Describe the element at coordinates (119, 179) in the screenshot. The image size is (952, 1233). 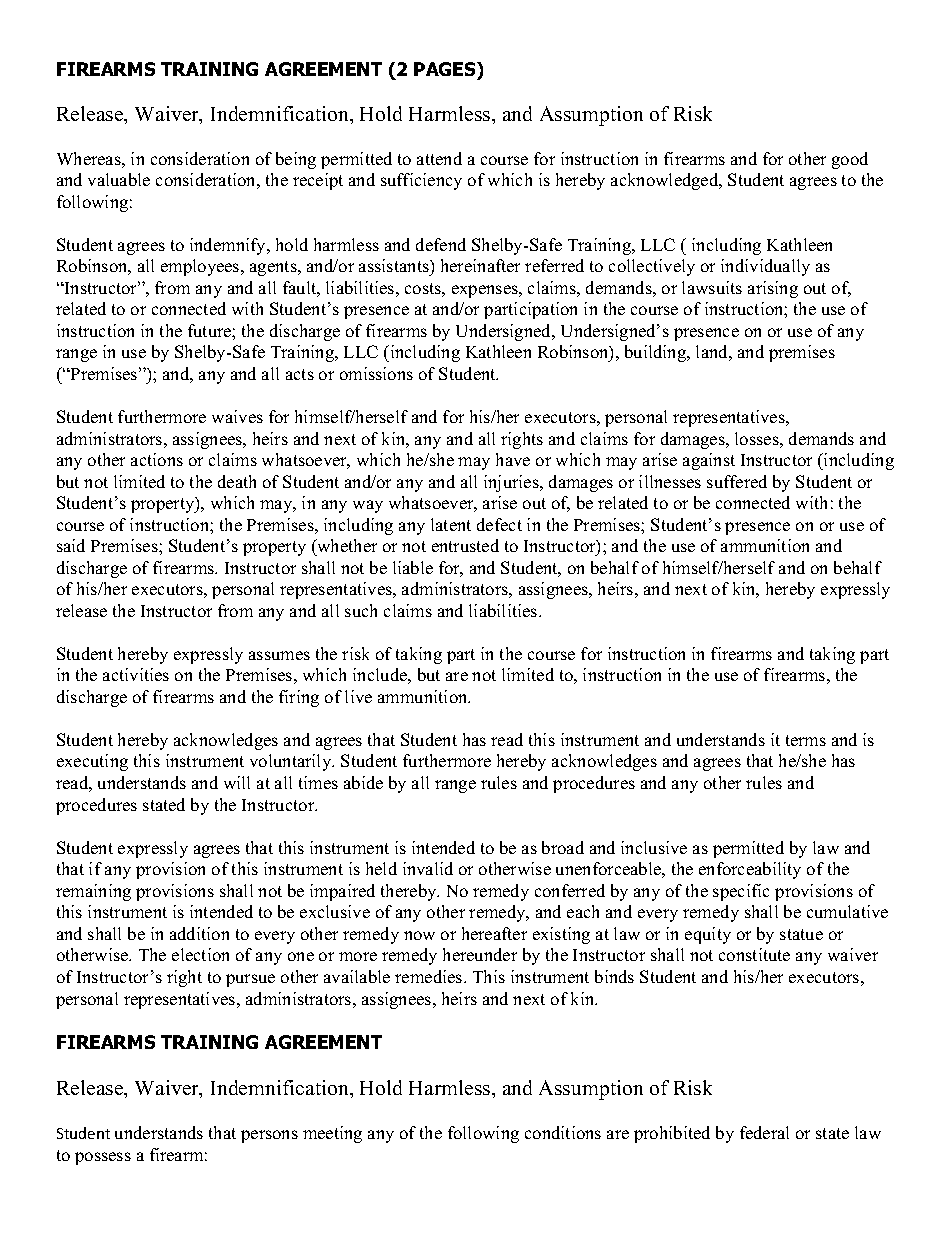
I see `valuable` at that location.
